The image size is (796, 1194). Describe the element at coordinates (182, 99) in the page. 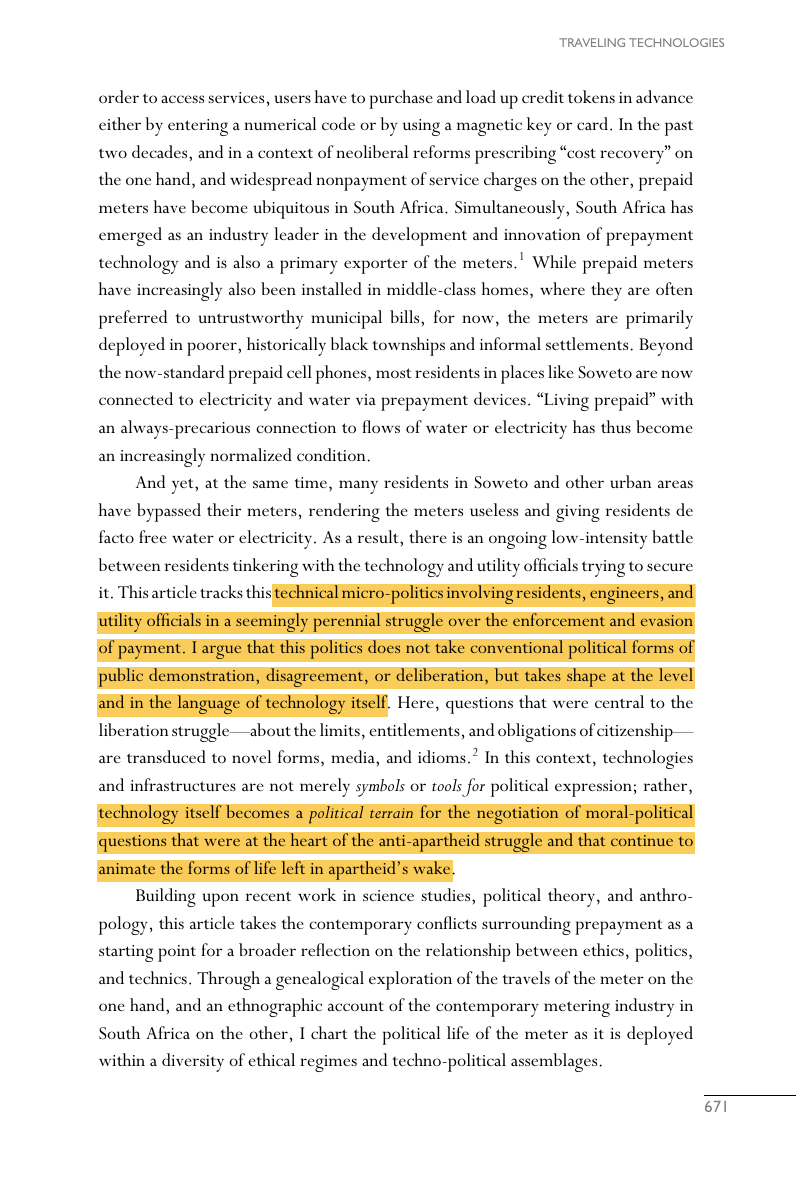

I see `access` at that location.
